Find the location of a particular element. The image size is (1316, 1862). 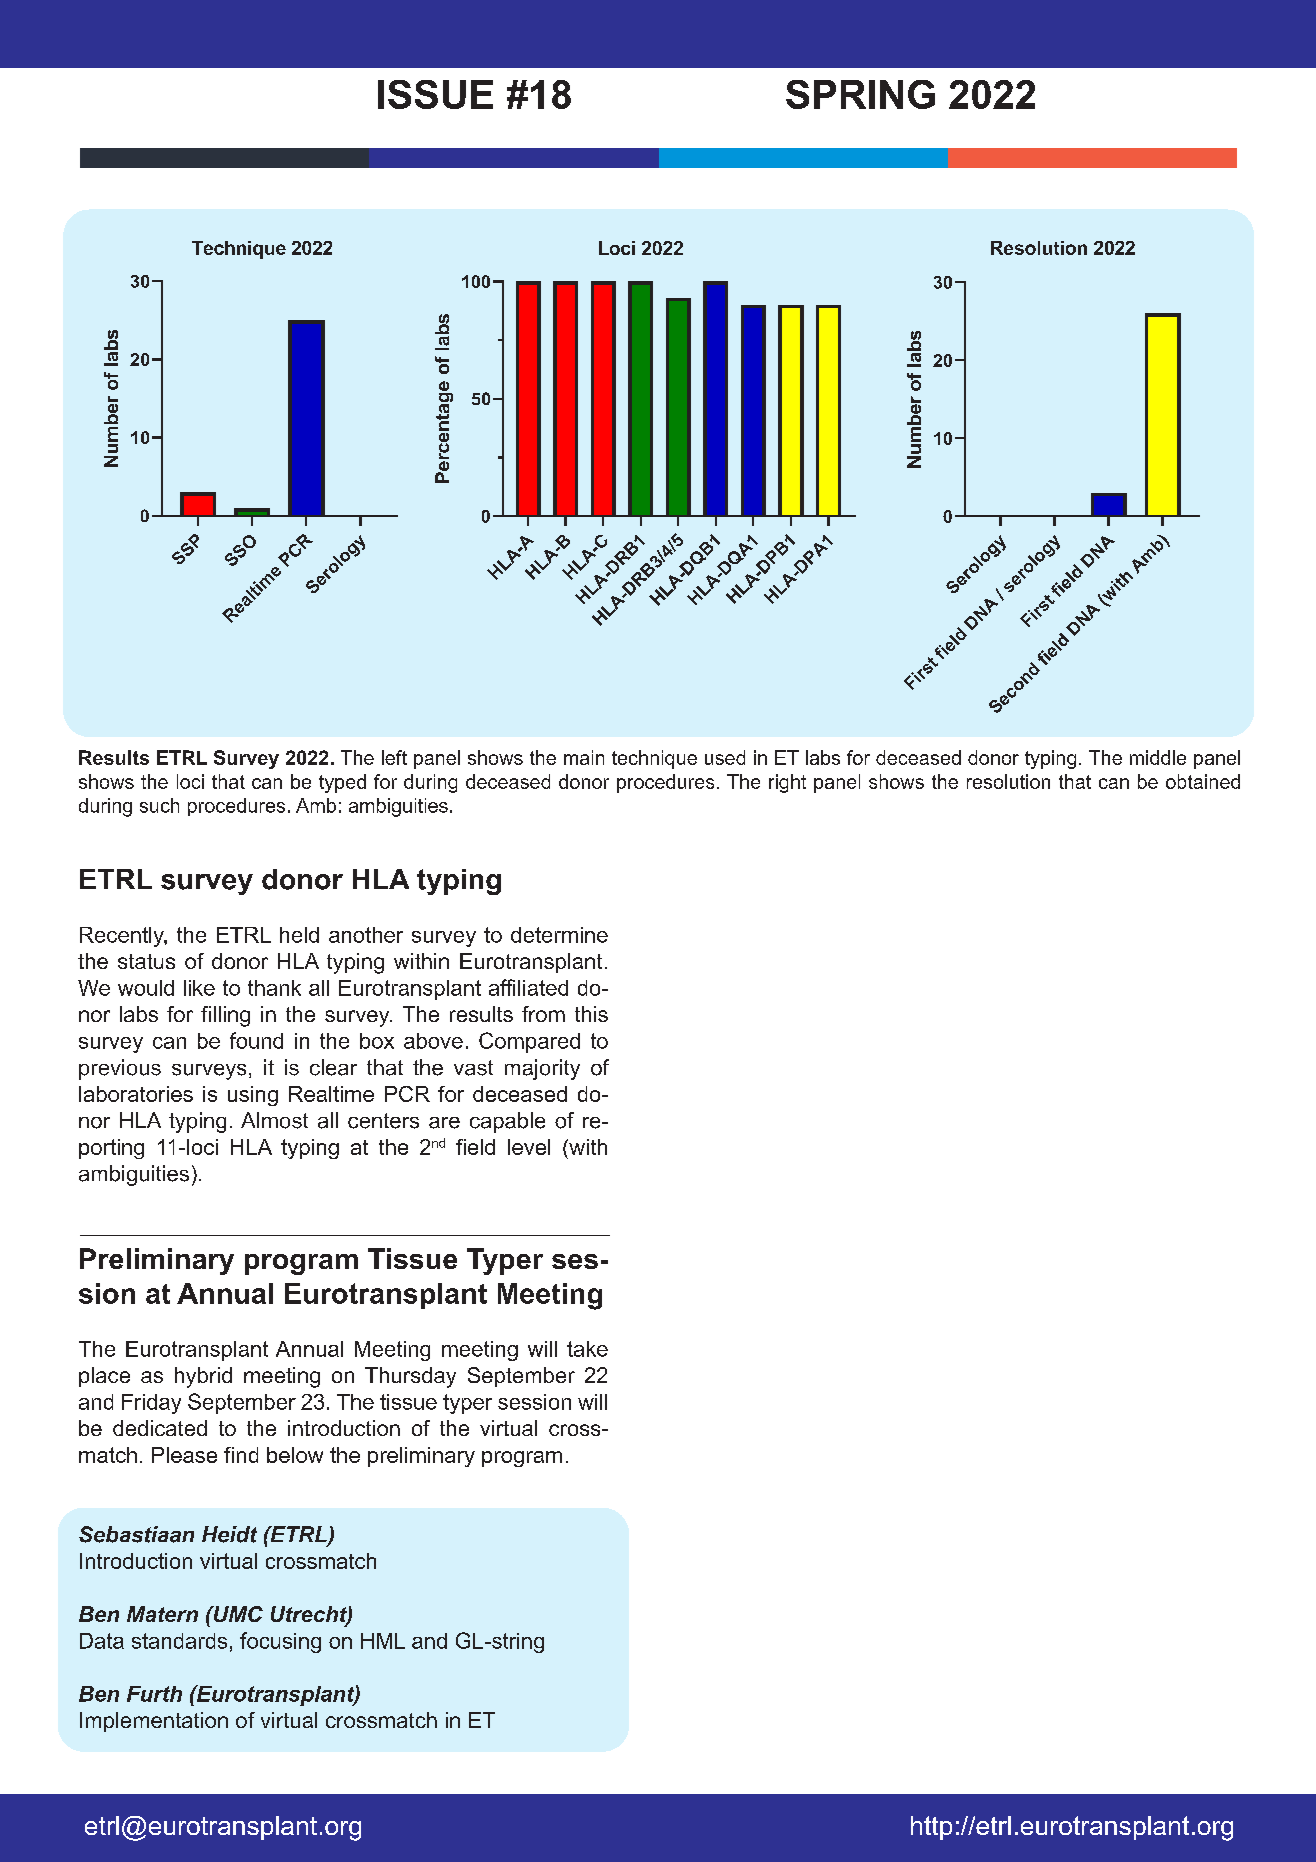

main is located at coordinates (584, 757).
